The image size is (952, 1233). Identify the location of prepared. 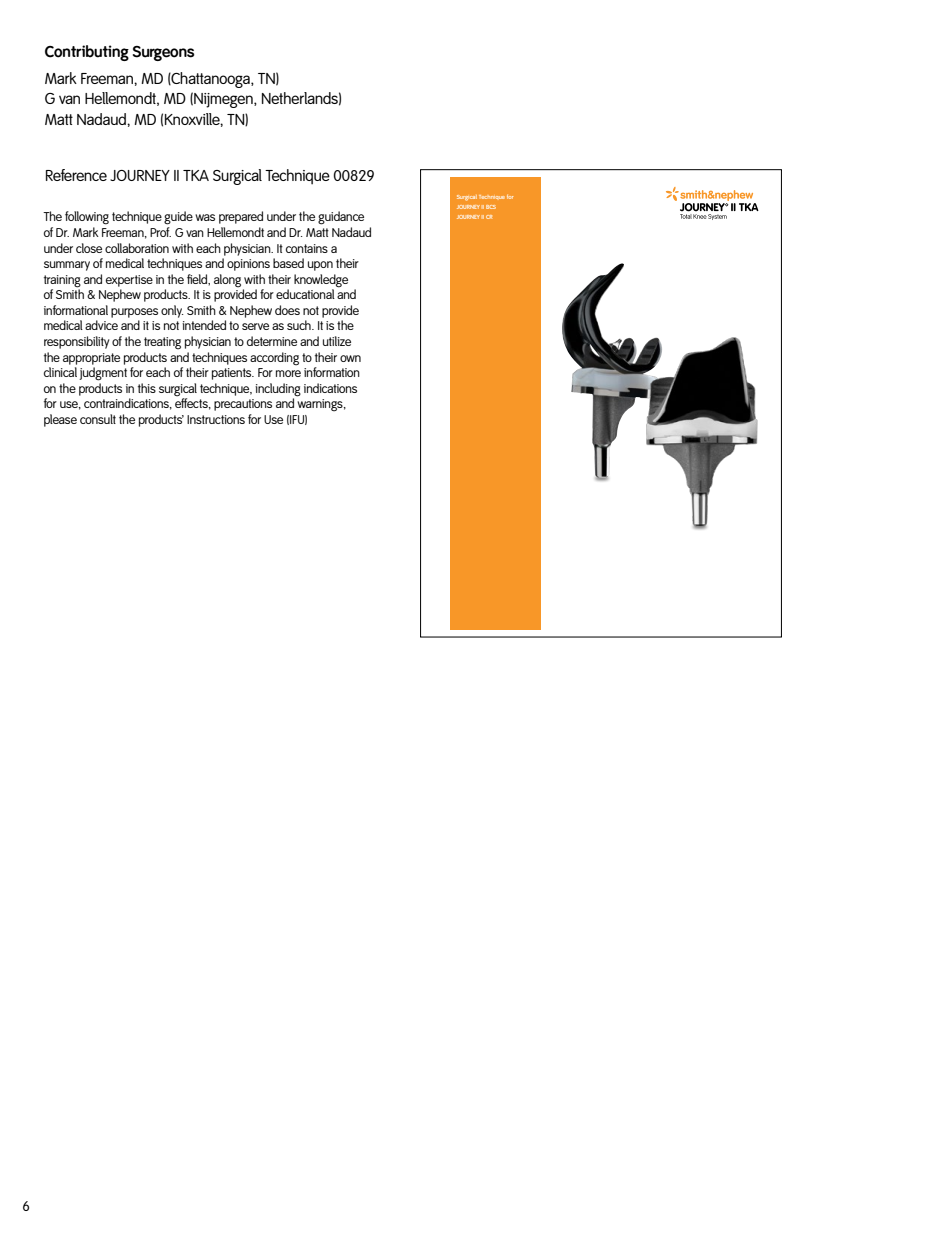
(241, 217).
